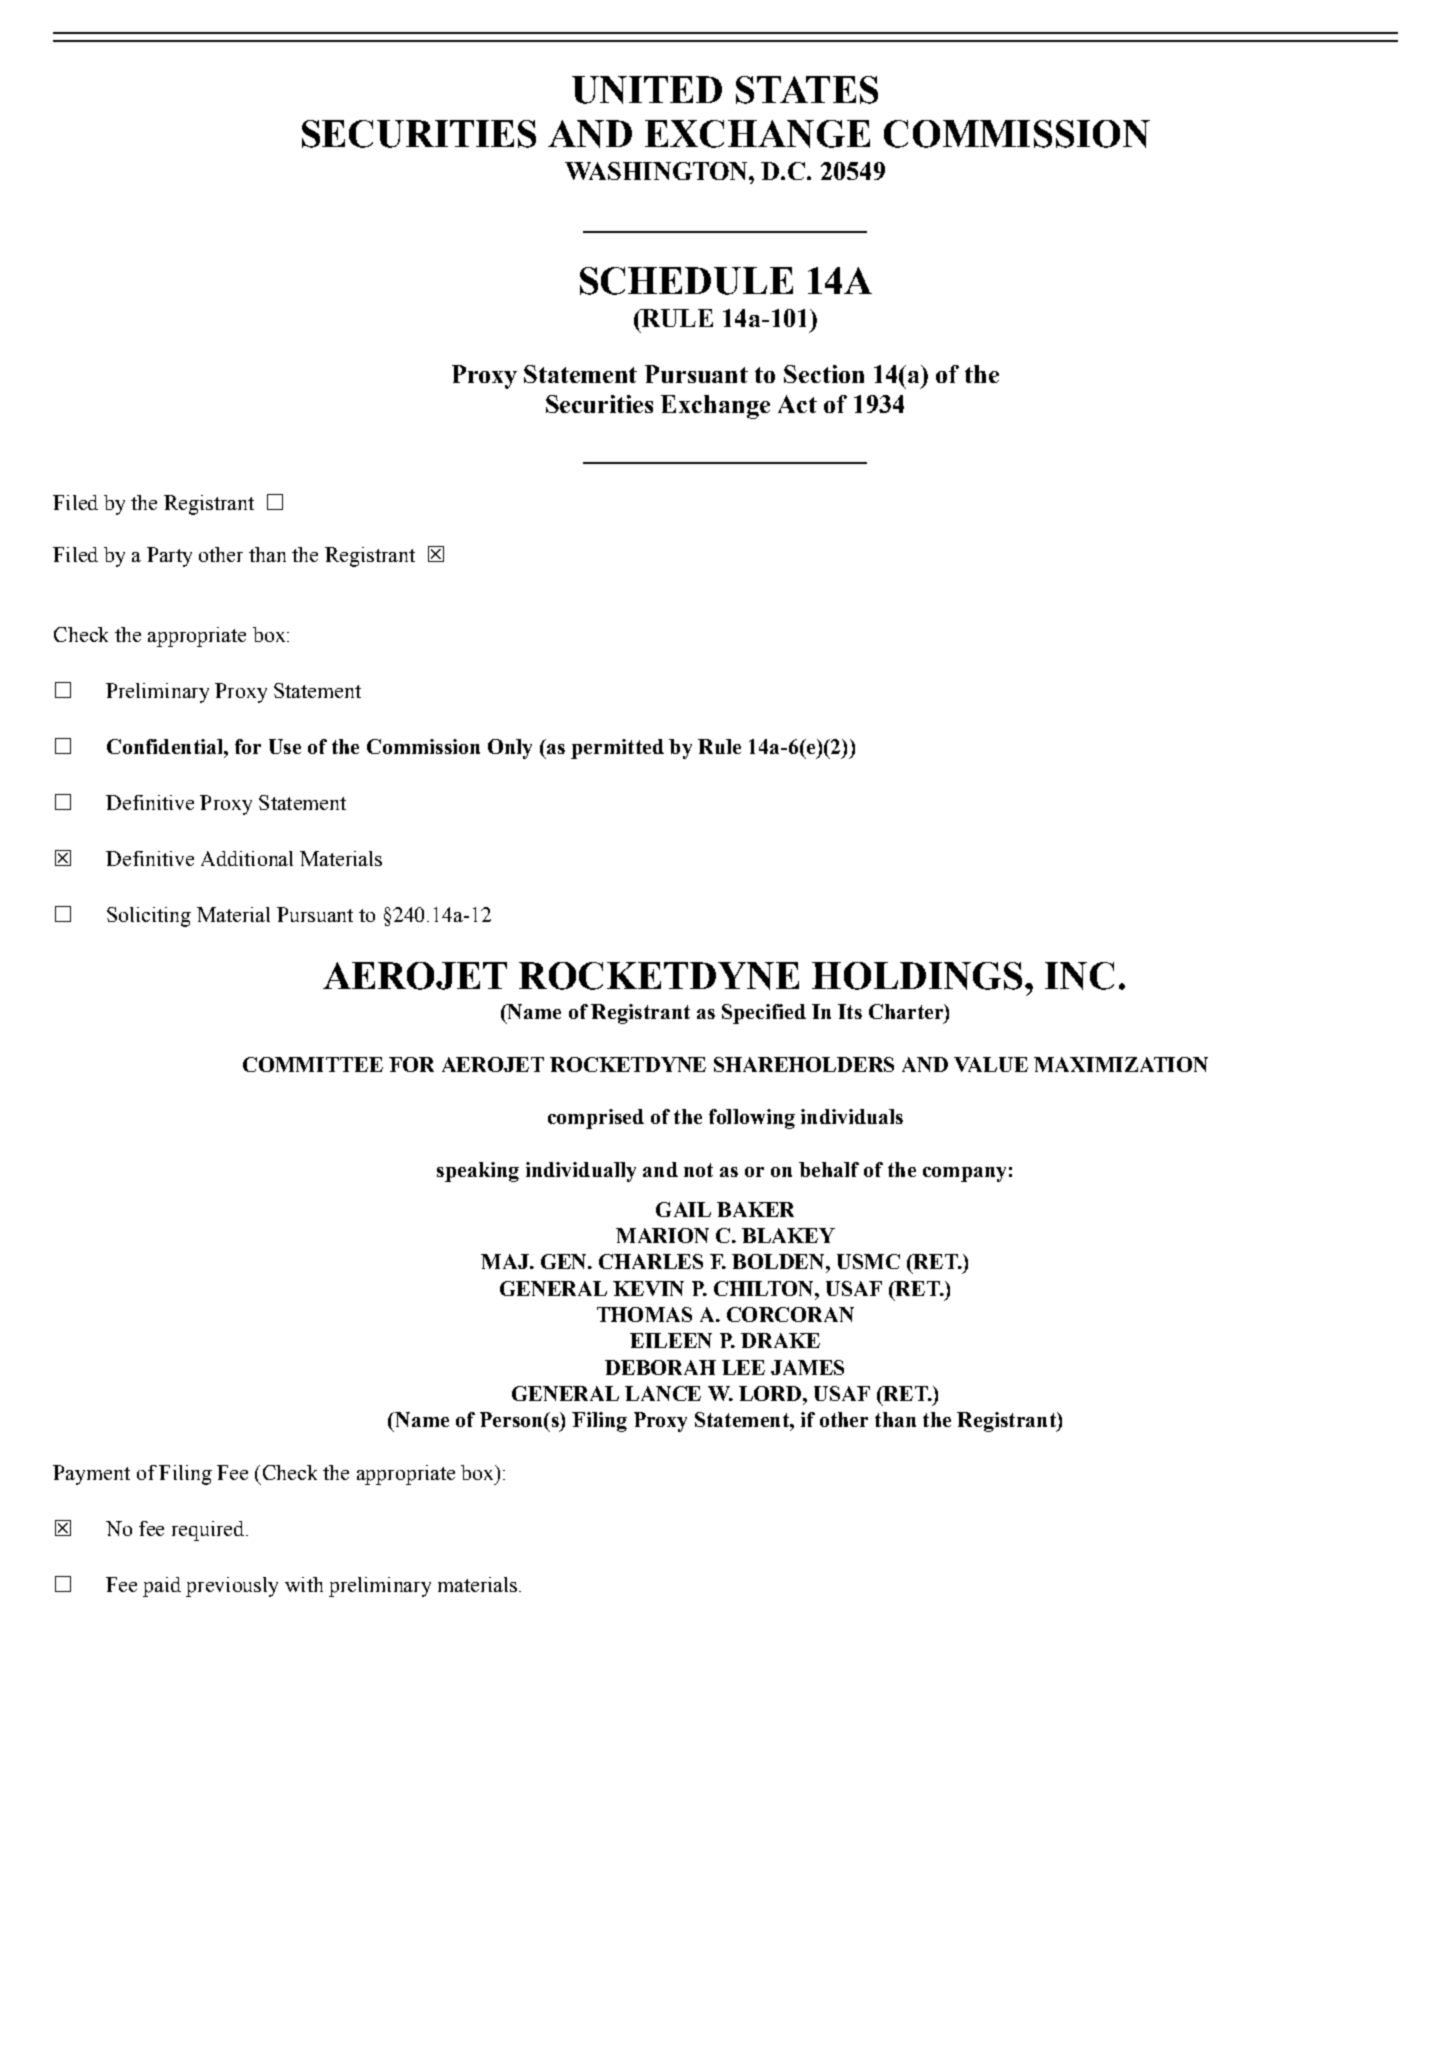 This image has width=1452, height=2055. I want to click on SCHEDULE, so click(686, 281).
